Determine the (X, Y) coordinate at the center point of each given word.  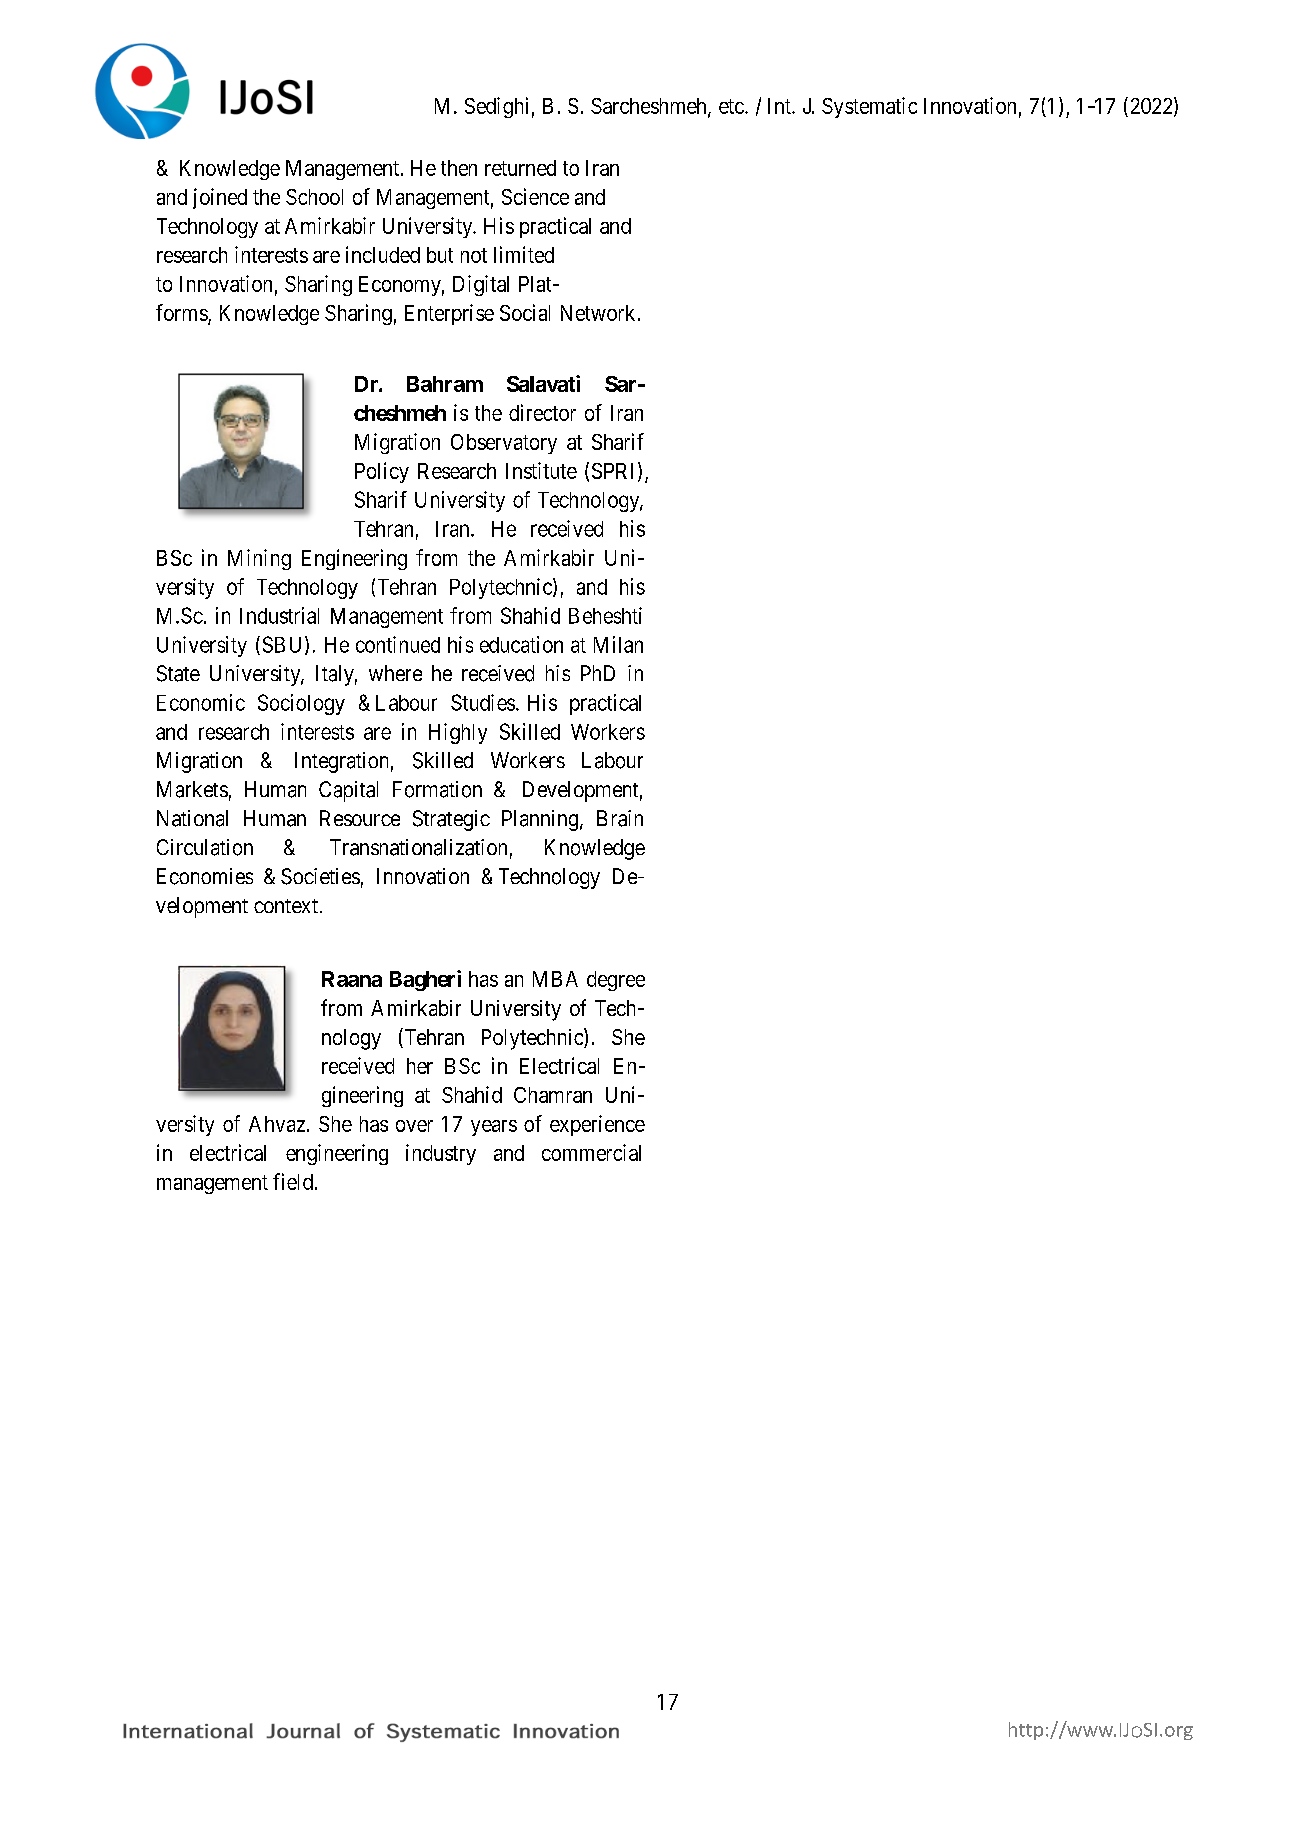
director (542, 412)
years (494, 1128)
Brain (620, 818)
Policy (382, 472)
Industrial (279, 615)
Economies (205, 876)
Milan (618, 644)
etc (731, 106)
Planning (540, 820)
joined (220, 198)
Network (598, 313)
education (521, 644)
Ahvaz (277, 1124)
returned (520, 168)
